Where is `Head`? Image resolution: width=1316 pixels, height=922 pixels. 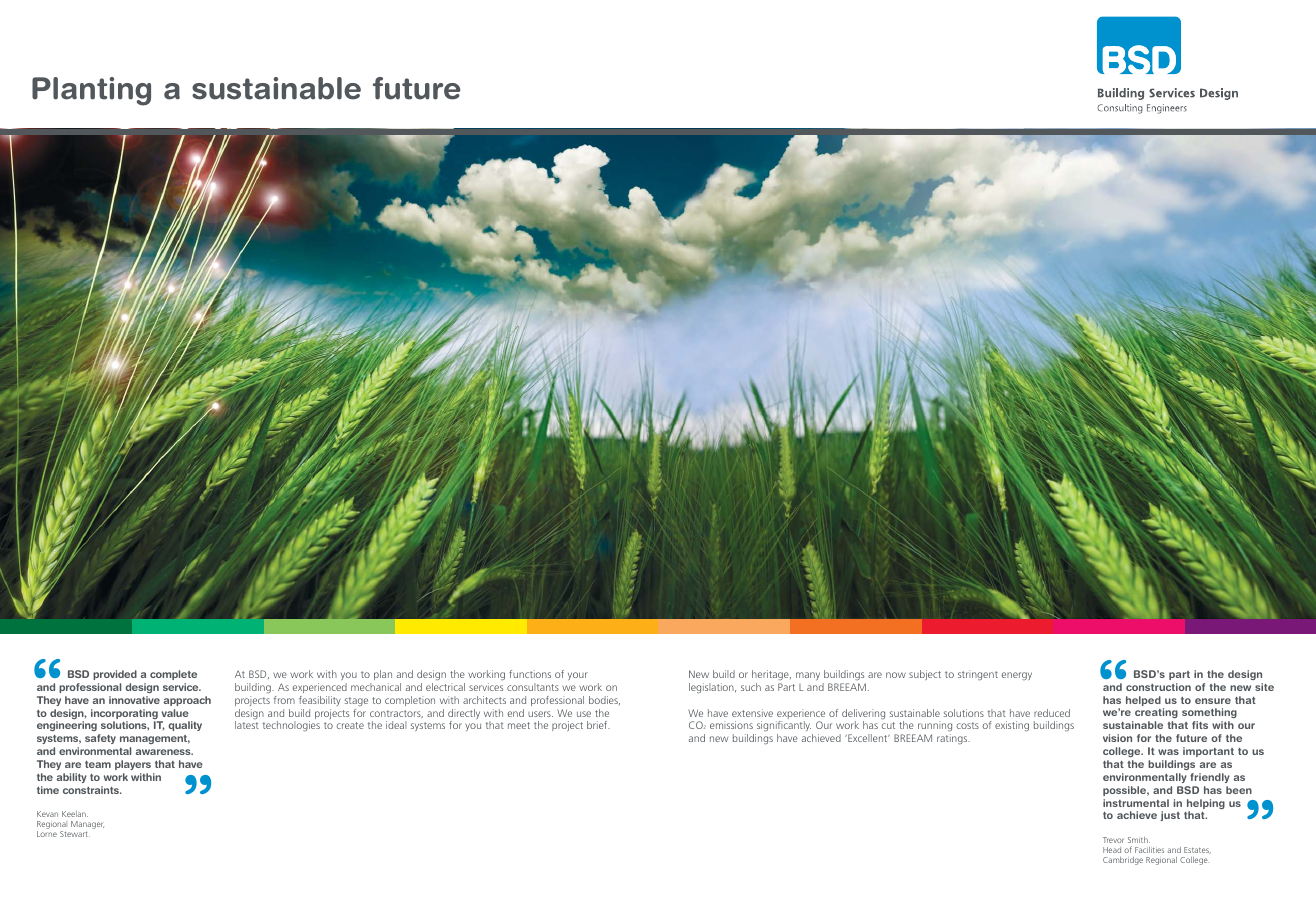
Head is located at coordinates (1112, 850).
